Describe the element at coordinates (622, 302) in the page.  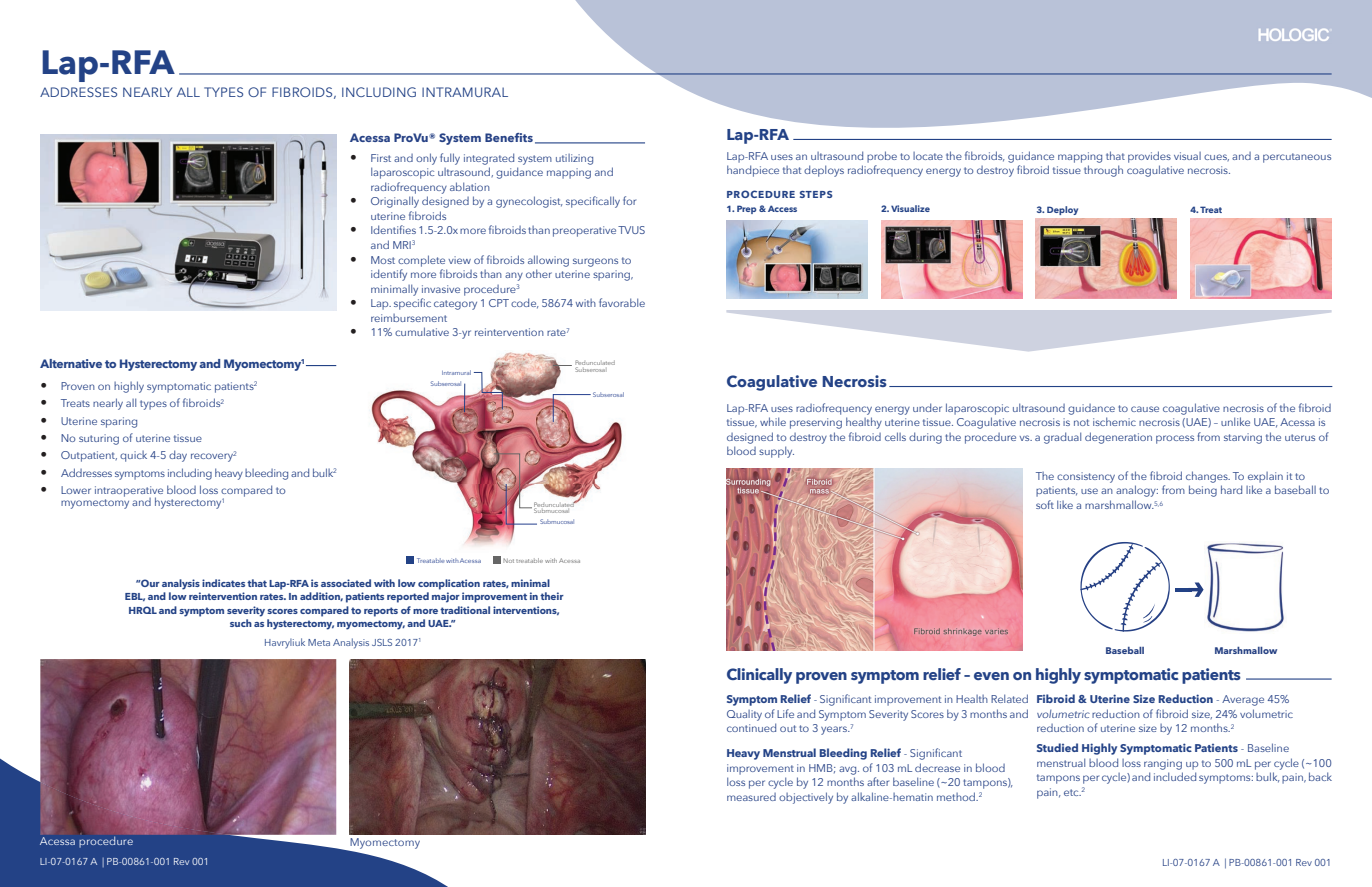
I see `favorable` at that location.
